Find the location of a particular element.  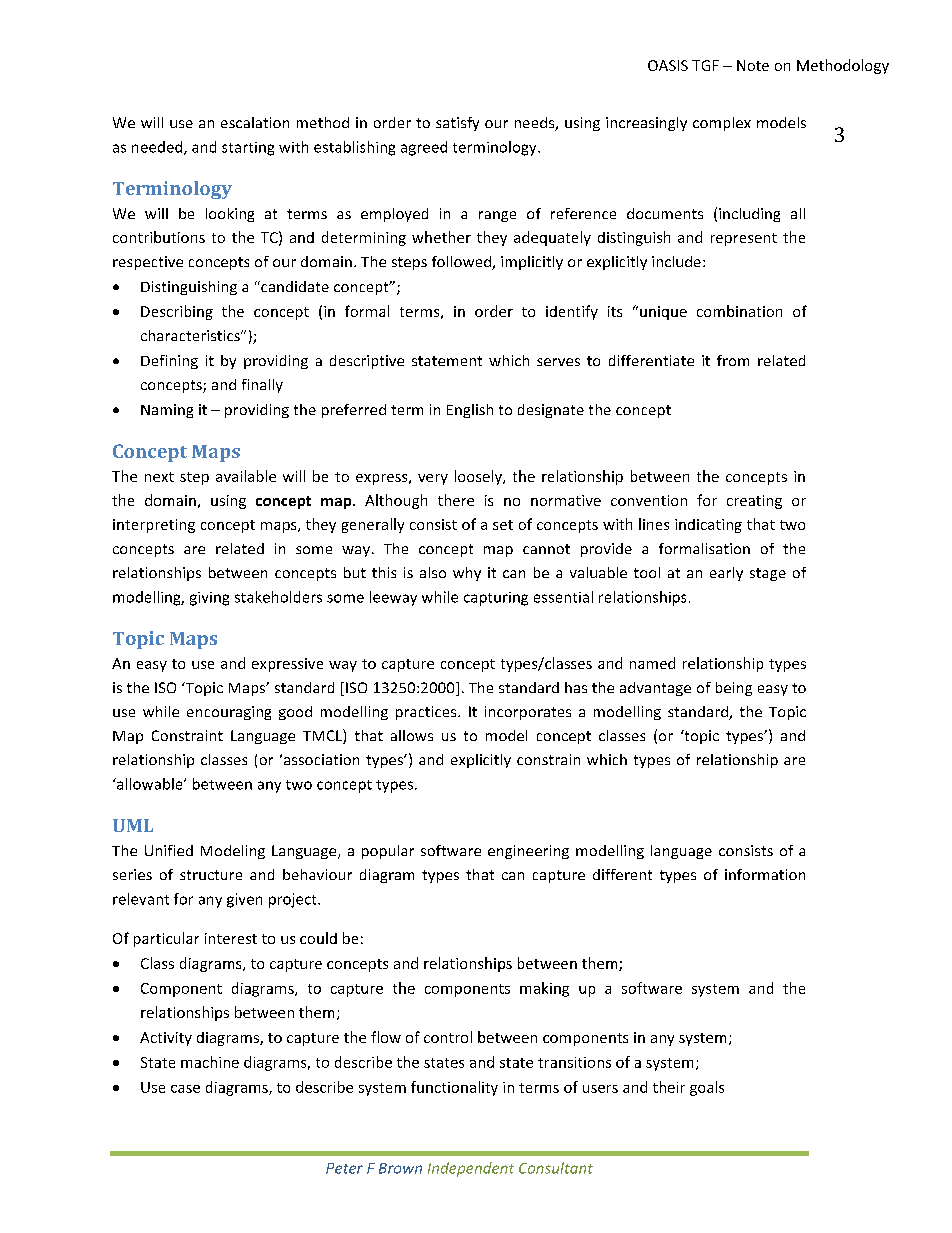

case is located at coordinates (185, 1089).
